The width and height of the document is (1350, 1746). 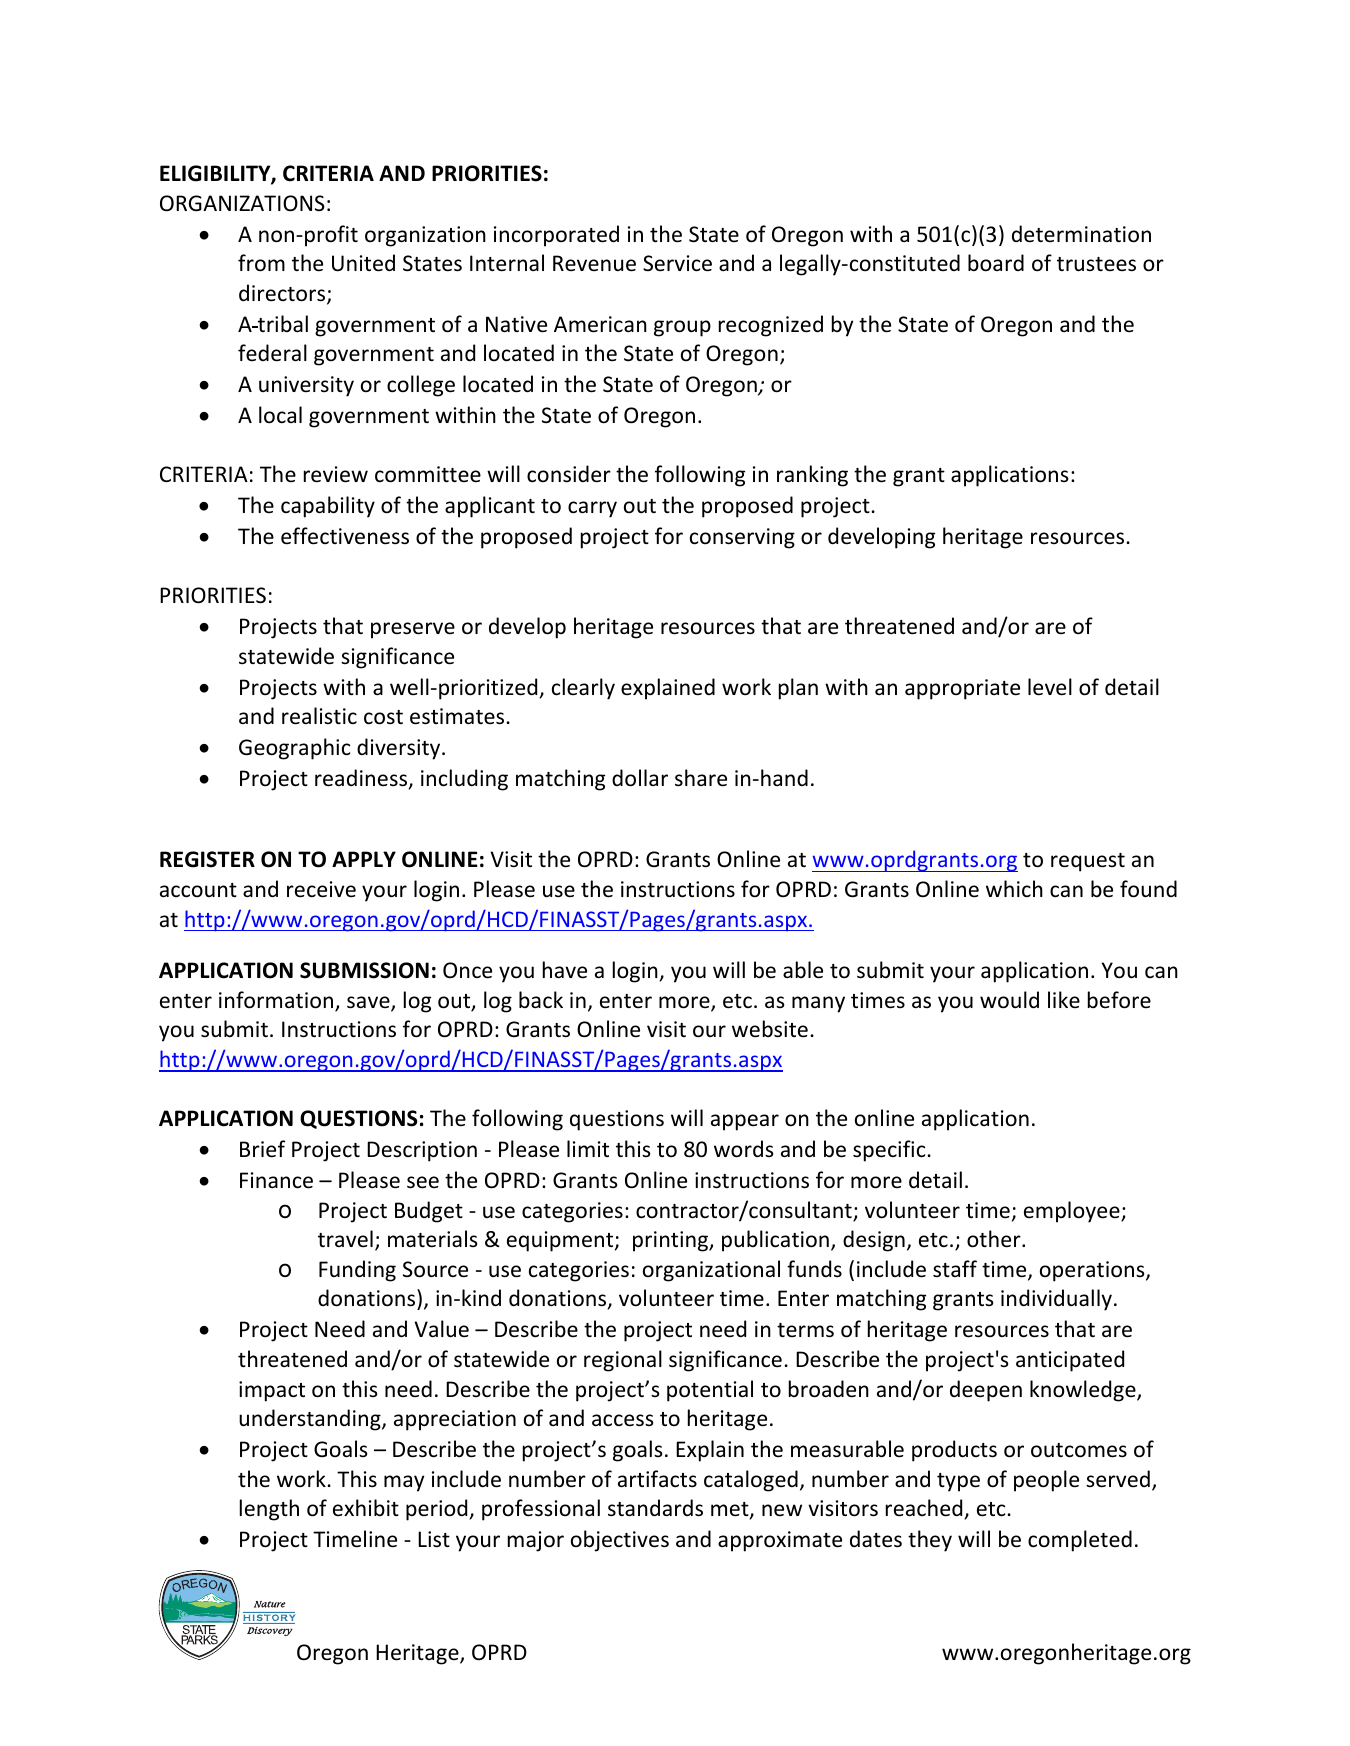 I want to click on standards, so click(x=655, y=1508).
